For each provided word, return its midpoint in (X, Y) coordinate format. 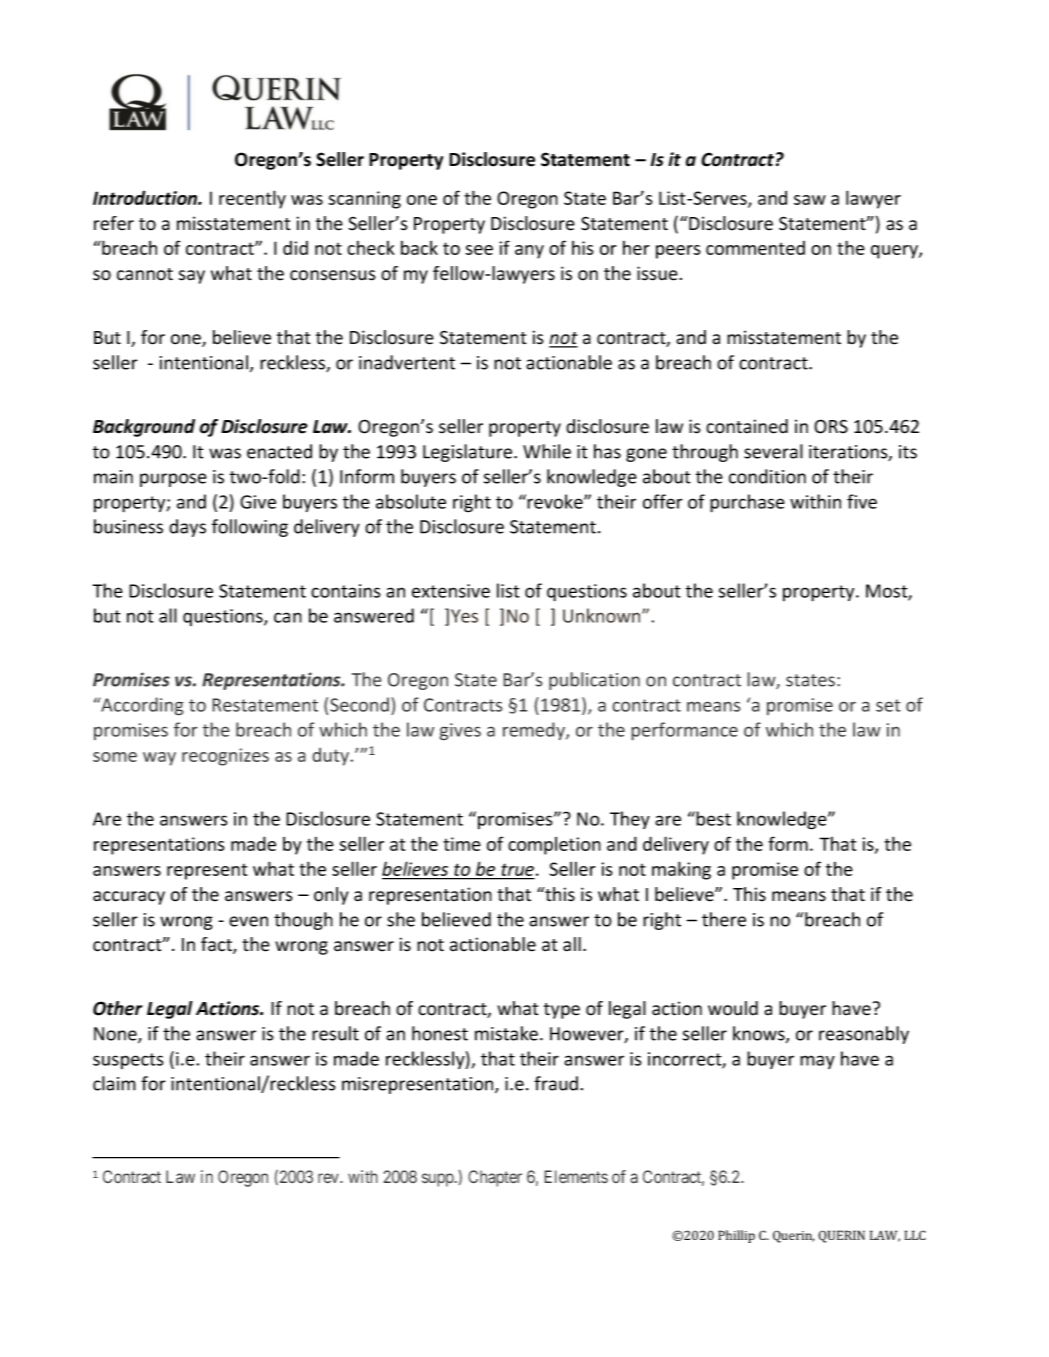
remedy (535, 731)
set (888, 705)
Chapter (495, 1178)
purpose (173, 480)
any (529, 252)
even (248, 921)
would (733, 1008)
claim (114, 1083)
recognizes (225, 757)
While (547, 451)
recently (252, 199)
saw (810, 200)
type (562, 1011)
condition (767, 476)
